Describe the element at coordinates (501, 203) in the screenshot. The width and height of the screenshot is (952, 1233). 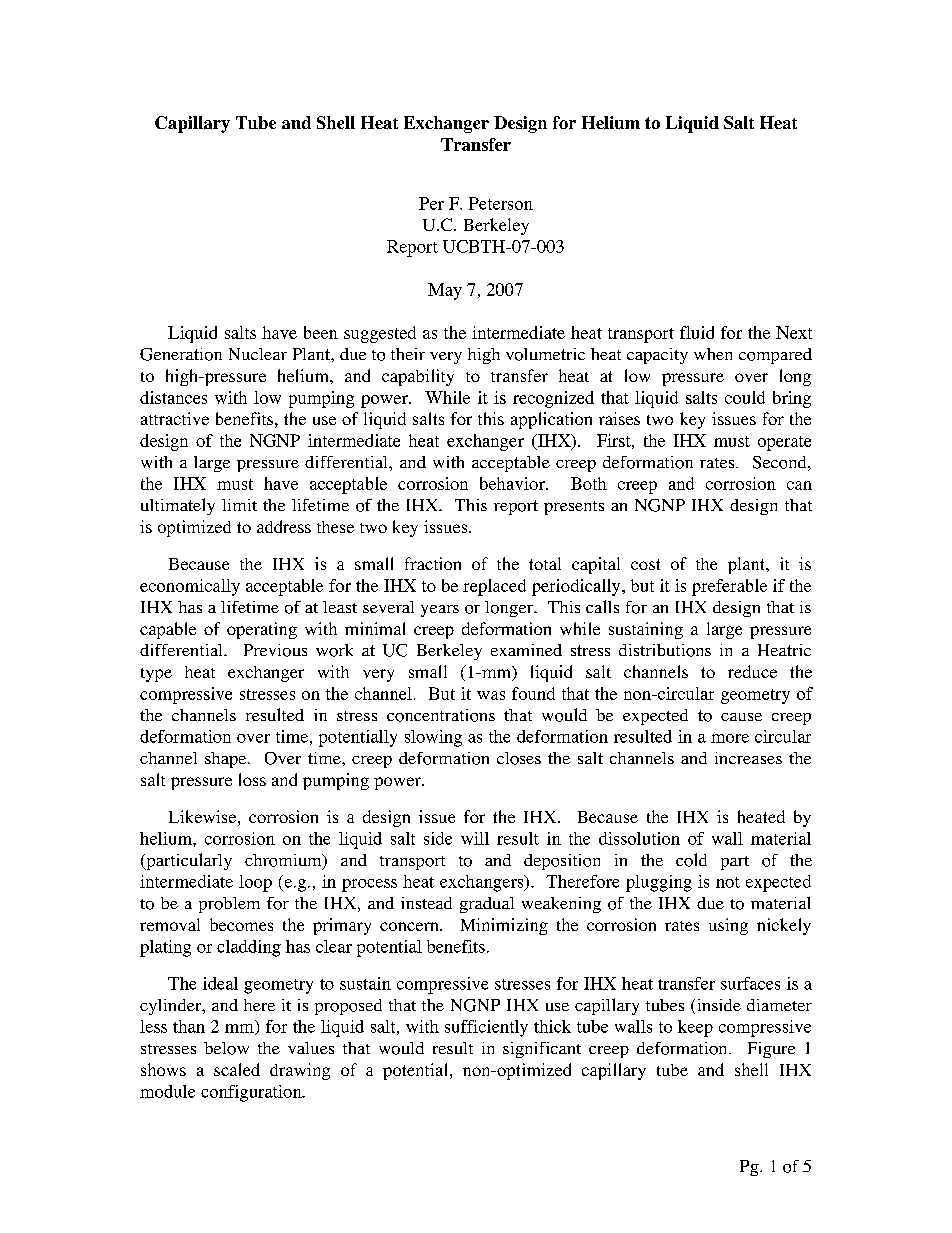
I see `Peterson` at that location.
